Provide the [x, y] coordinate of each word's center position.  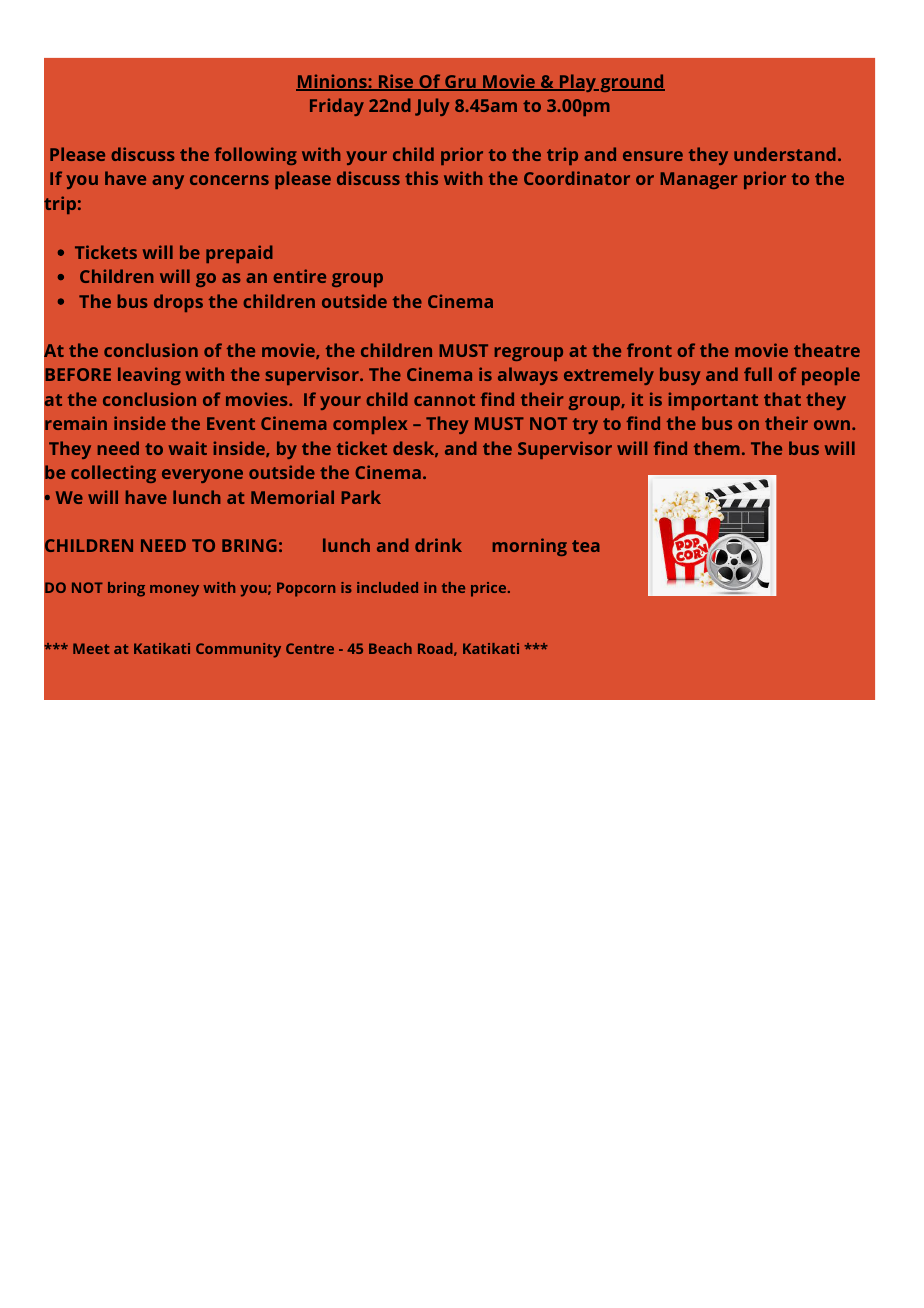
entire [300, 276]
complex [370, 425]
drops [178, 303]
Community [238, 650]
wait [188, 448]
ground [631, 83]
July [432, 107]
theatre [827, 350]
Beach [390, 648]
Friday [337, 107]
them [717, 448]
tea [586, 546]
